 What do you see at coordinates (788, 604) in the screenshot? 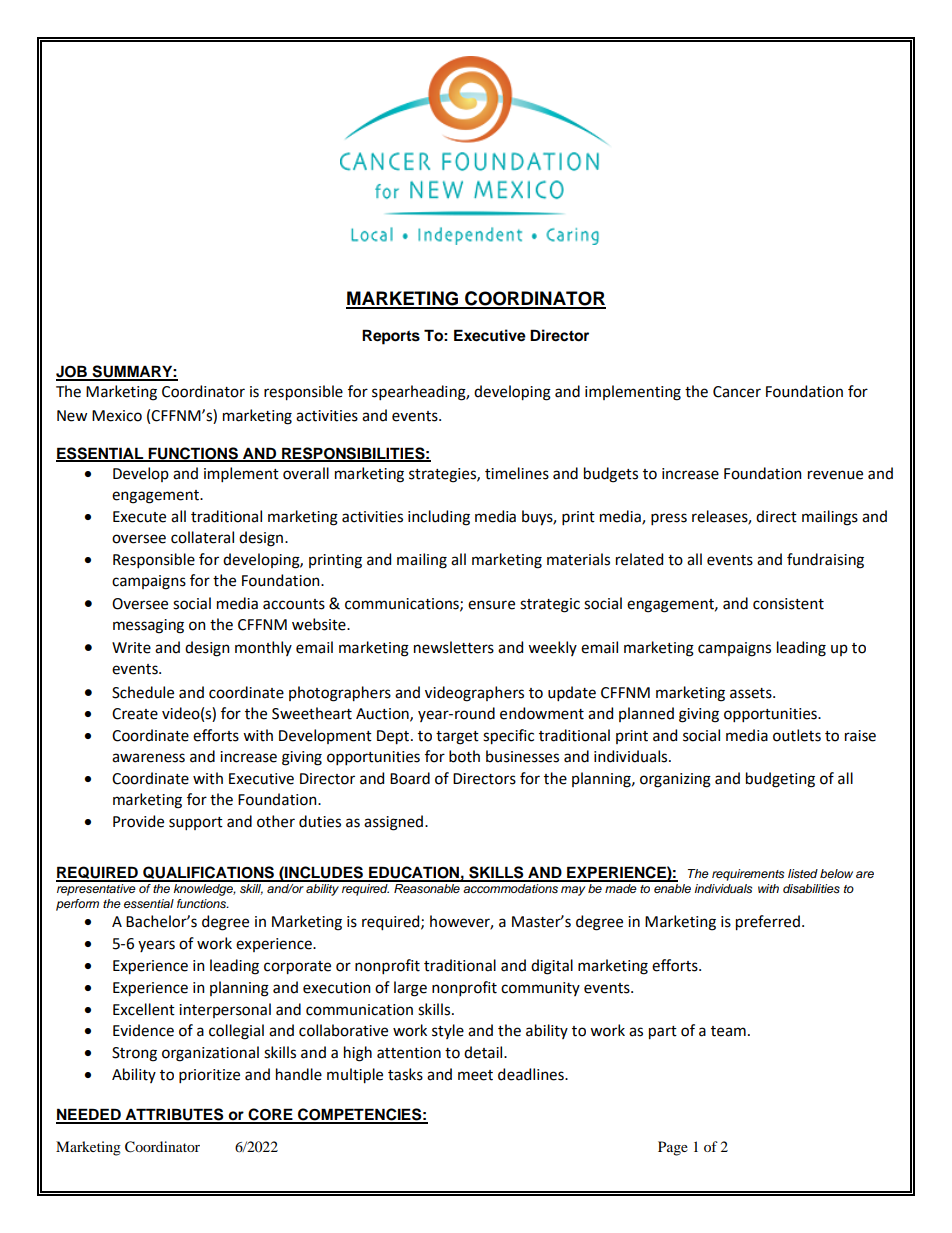
I see `consistent` at bounding box center [788, 604].
